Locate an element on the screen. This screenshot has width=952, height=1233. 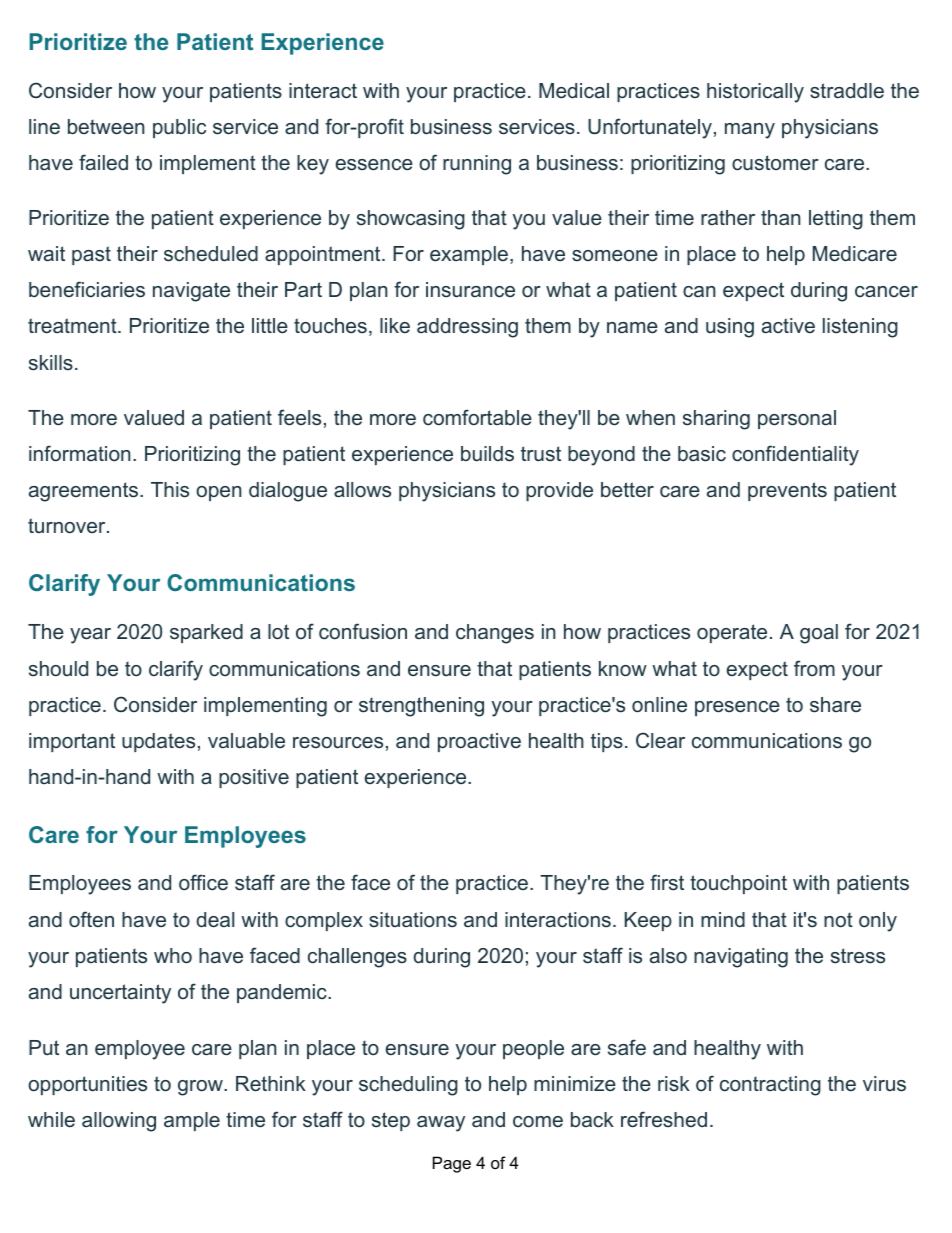
addressing is located at coordinates (467, 328).
